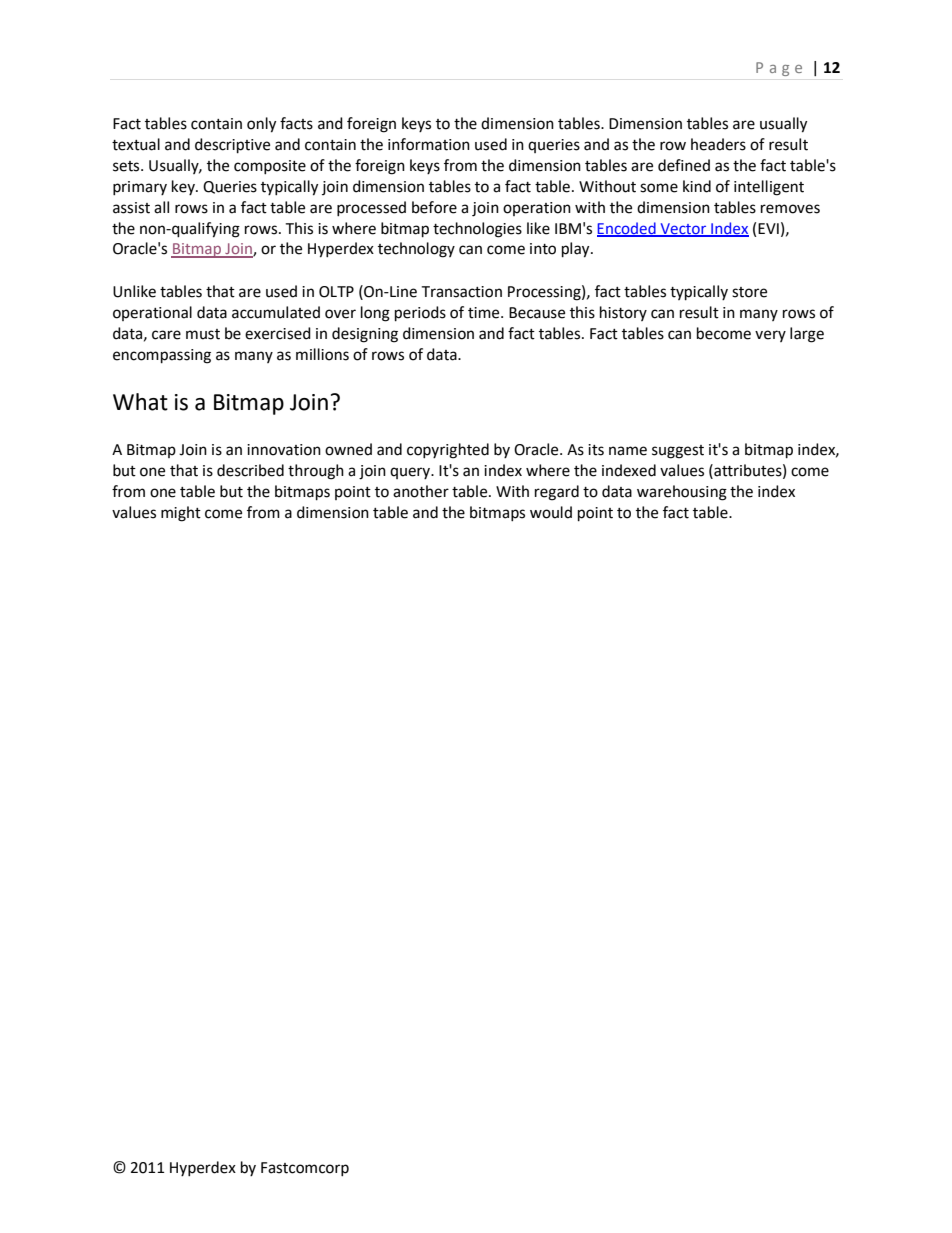 This document has height=1233, width=952. What do you see at coordinates (448, 451) in the document?
I see `copyrighted` at bounding box center [448, 451].
